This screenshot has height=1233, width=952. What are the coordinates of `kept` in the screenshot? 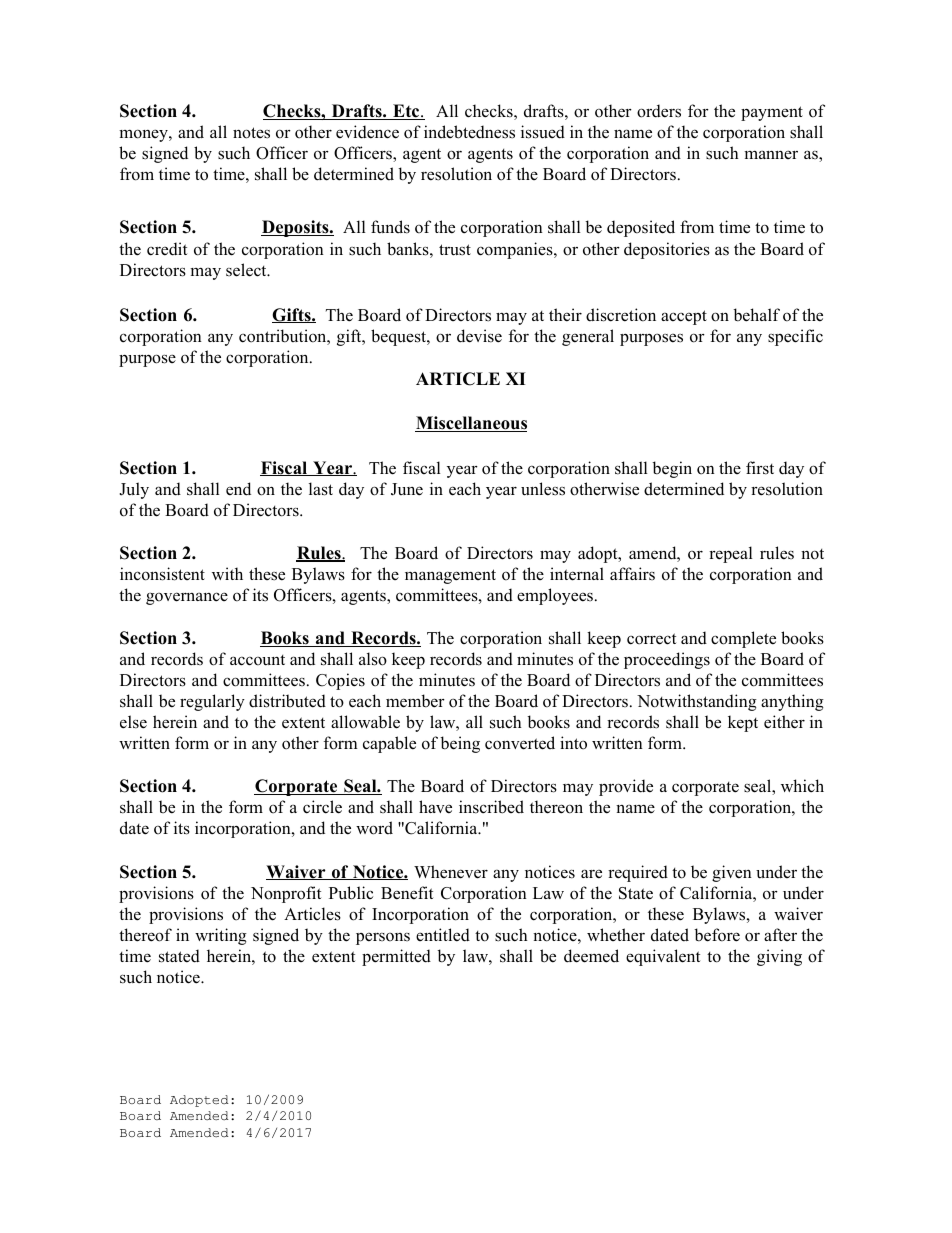 It's located at (743, 723).
